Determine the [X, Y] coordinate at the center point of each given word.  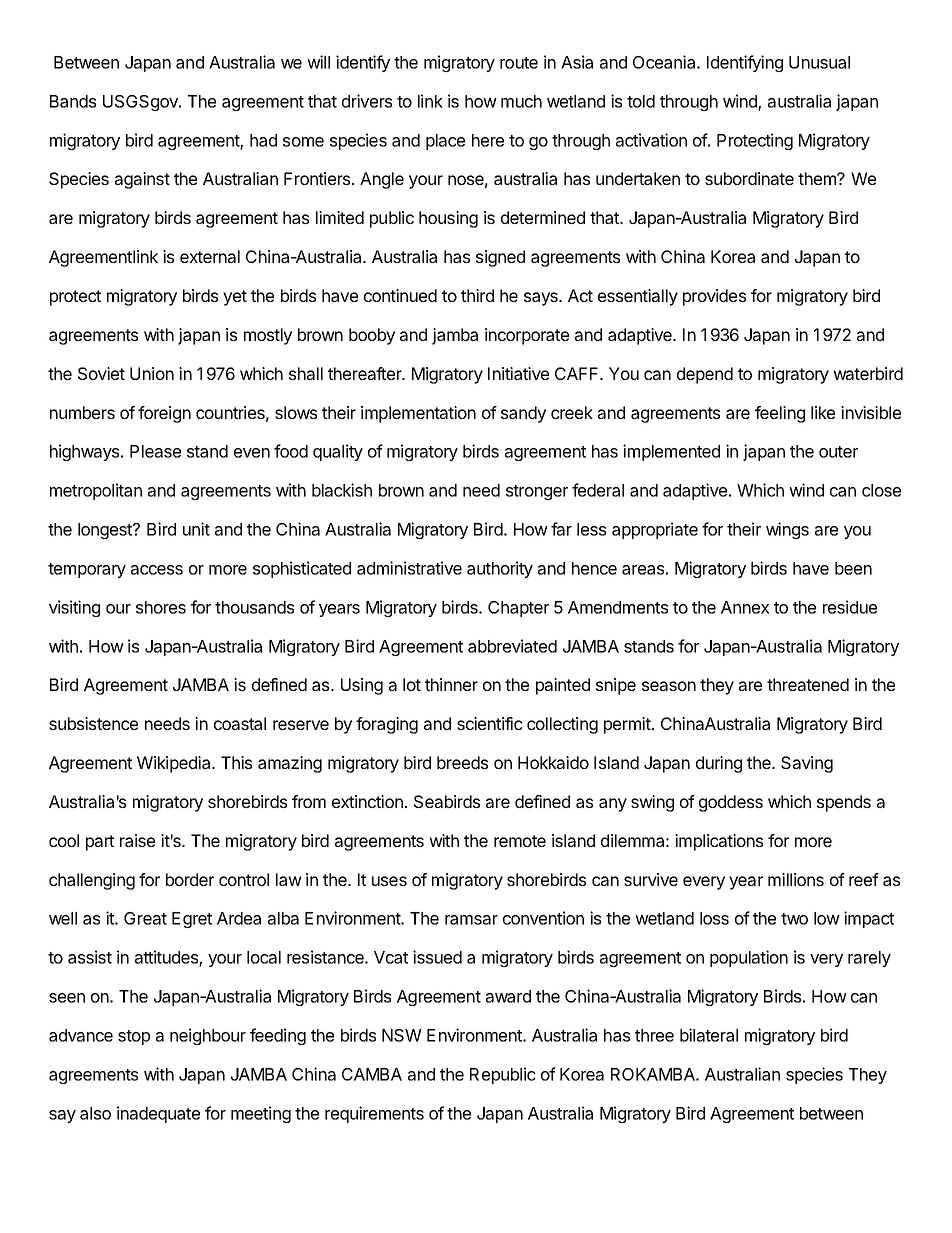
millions [796, 879]
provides [714, 297]
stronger [537, 492]
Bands [73, 101]
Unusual [819, 62]
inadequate [158, 1114]
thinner [451, 684]
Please [155, 451]
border [190, 879]
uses [389, 881]
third [477, 295]
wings [787, 530]
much [521, 101]
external [210, 256]
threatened [808, 684]
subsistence [93, 723]
